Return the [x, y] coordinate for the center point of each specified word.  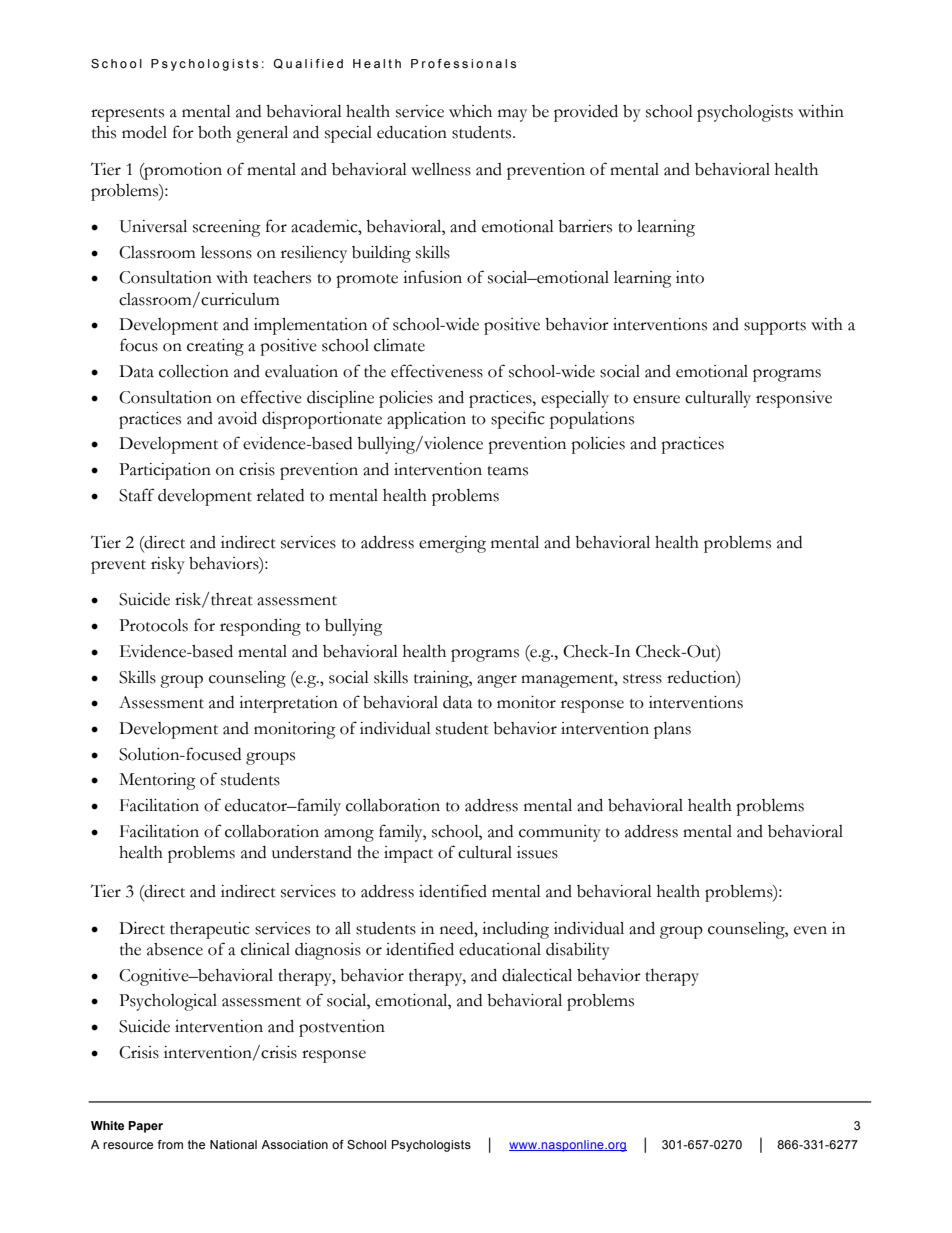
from [170, 1144]
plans [672, 730]
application [426, 420]
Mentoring [157, 781]
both [215, 132]
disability [578, 951]
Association [294, 1144]
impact [408, 854]
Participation [165, 471]
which [470, 111]
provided [586, 113]
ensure [656, 399]
